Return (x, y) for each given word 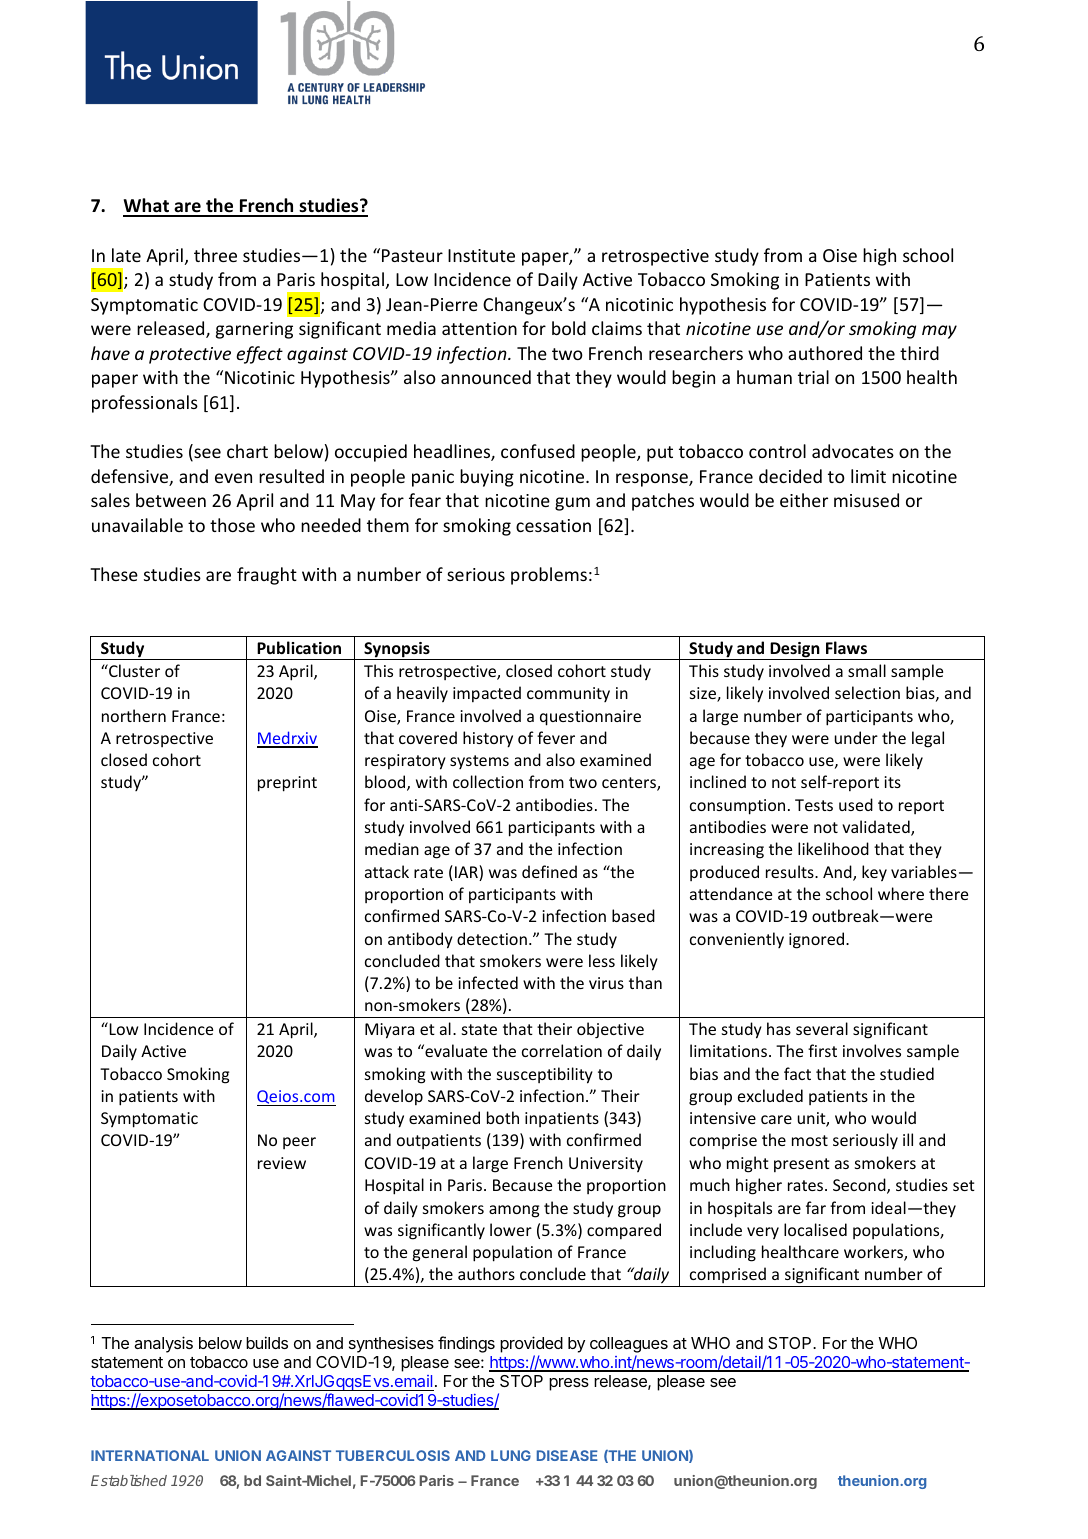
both (503, 1117)
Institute (481, 255)
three (215, 255)
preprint (287, 784)
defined (549, 871)
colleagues (629, 1346)
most (810, 1140)
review (282, 1163)
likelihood (833, 848)
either (804, 500)
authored (825, 353)
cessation (553, 525)
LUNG (511, 1455)
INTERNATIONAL (150, 1455)
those (232, 525)
